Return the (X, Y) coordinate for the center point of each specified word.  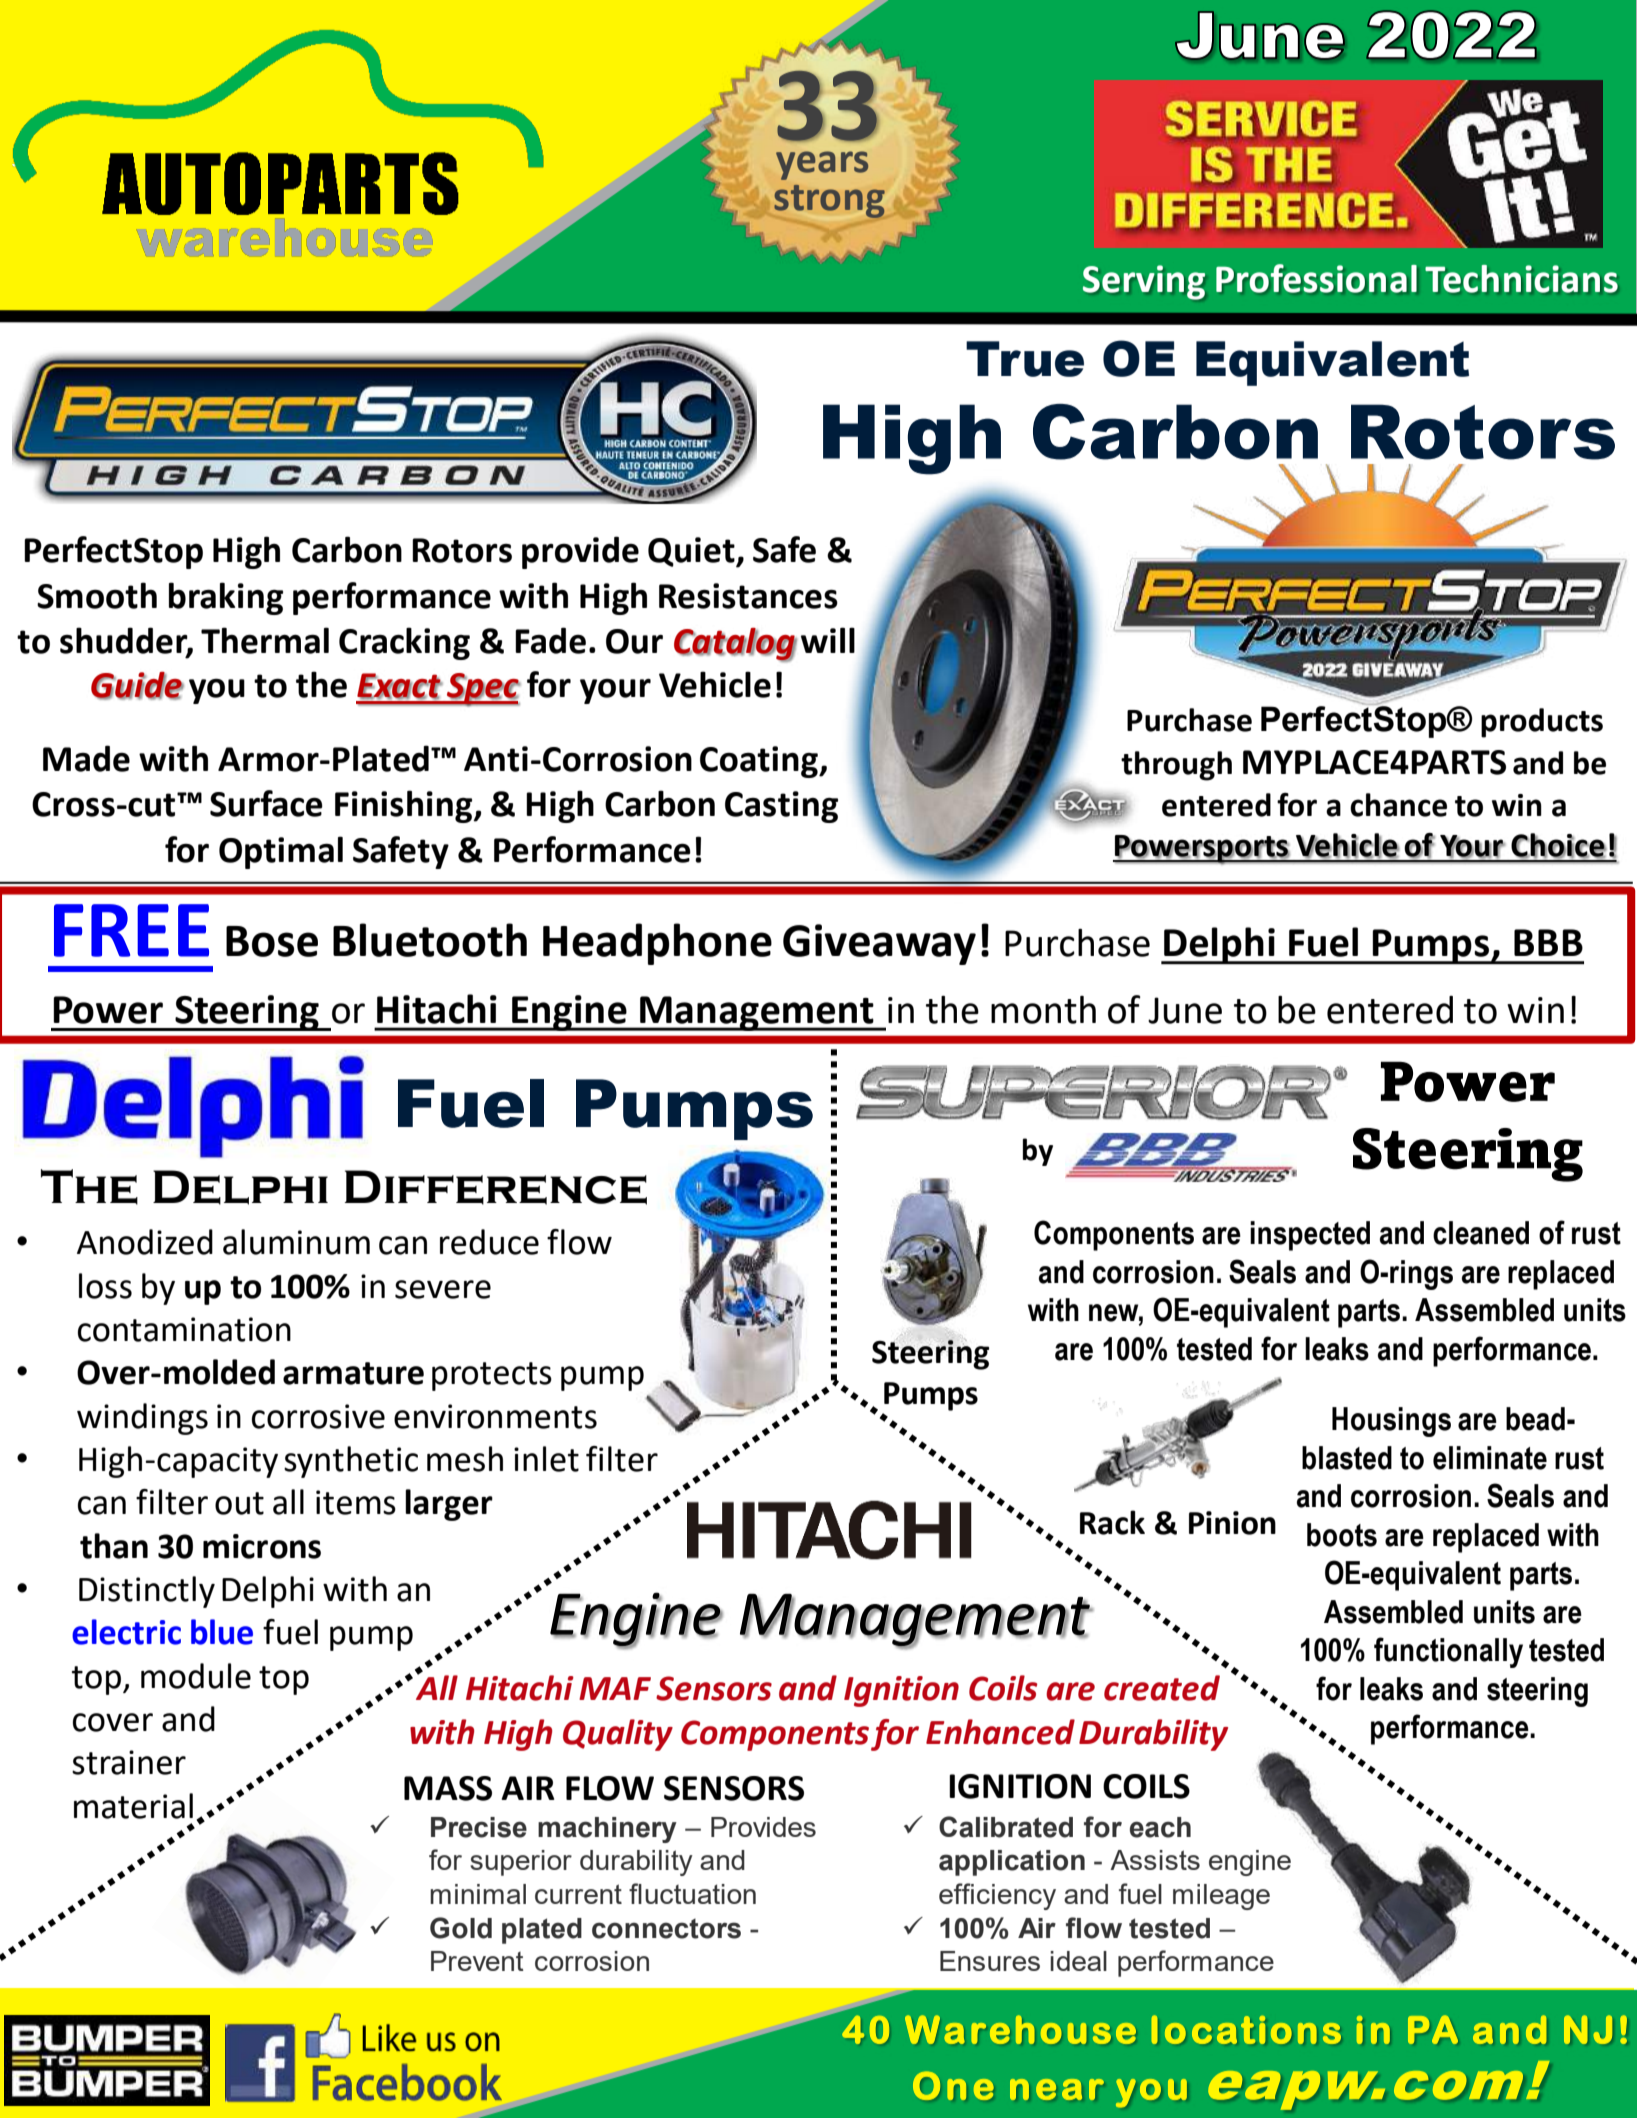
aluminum (296, 1242)
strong (829, 201)
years (822, 165)
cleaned (1481, 1233)
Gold (461, 1928)
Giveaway (879, 944)
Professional (1316, 278)
